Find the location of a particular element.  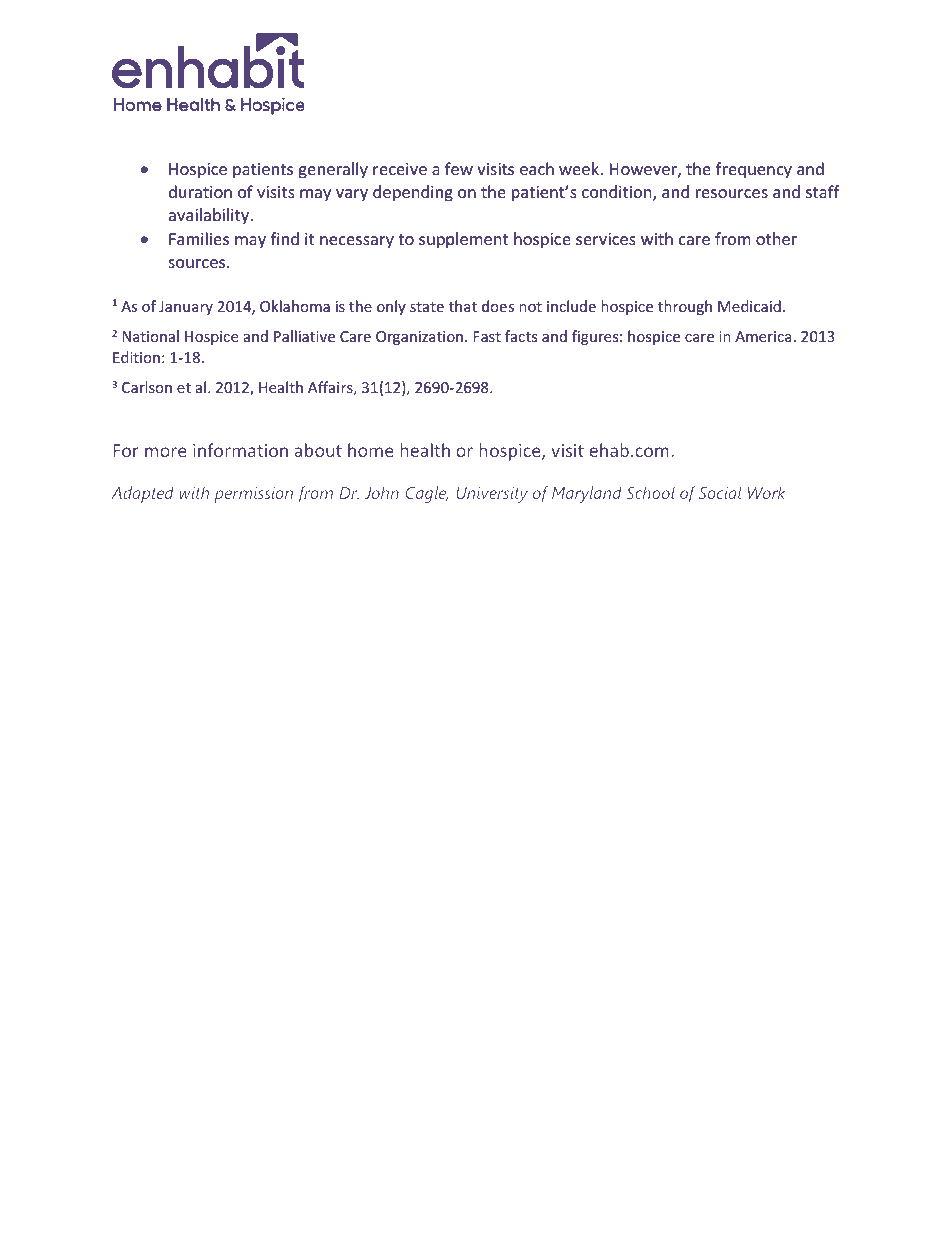

Carlson is located at coordinates (147, 387).
